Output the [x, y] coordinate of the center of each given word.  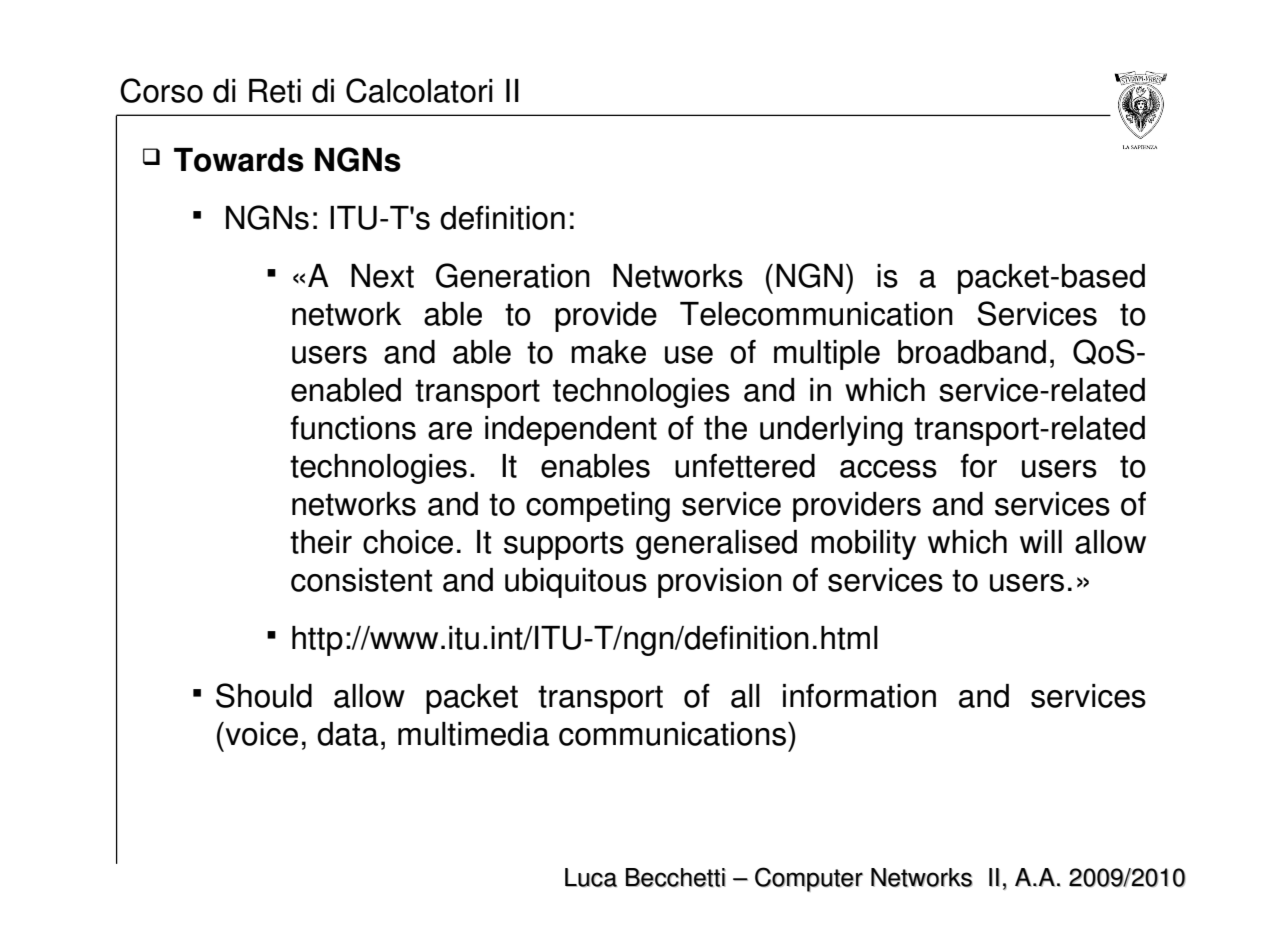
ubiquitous [576, 583]
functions [353, 427]
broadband [972, 352]
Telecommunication [816, 314]
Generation [513, 275]
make [608, 352]
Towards [239, 160]
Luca [591, 877]
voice [260, 734]
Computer [809, 879]
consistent [361, 580]
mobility [863, 545]
